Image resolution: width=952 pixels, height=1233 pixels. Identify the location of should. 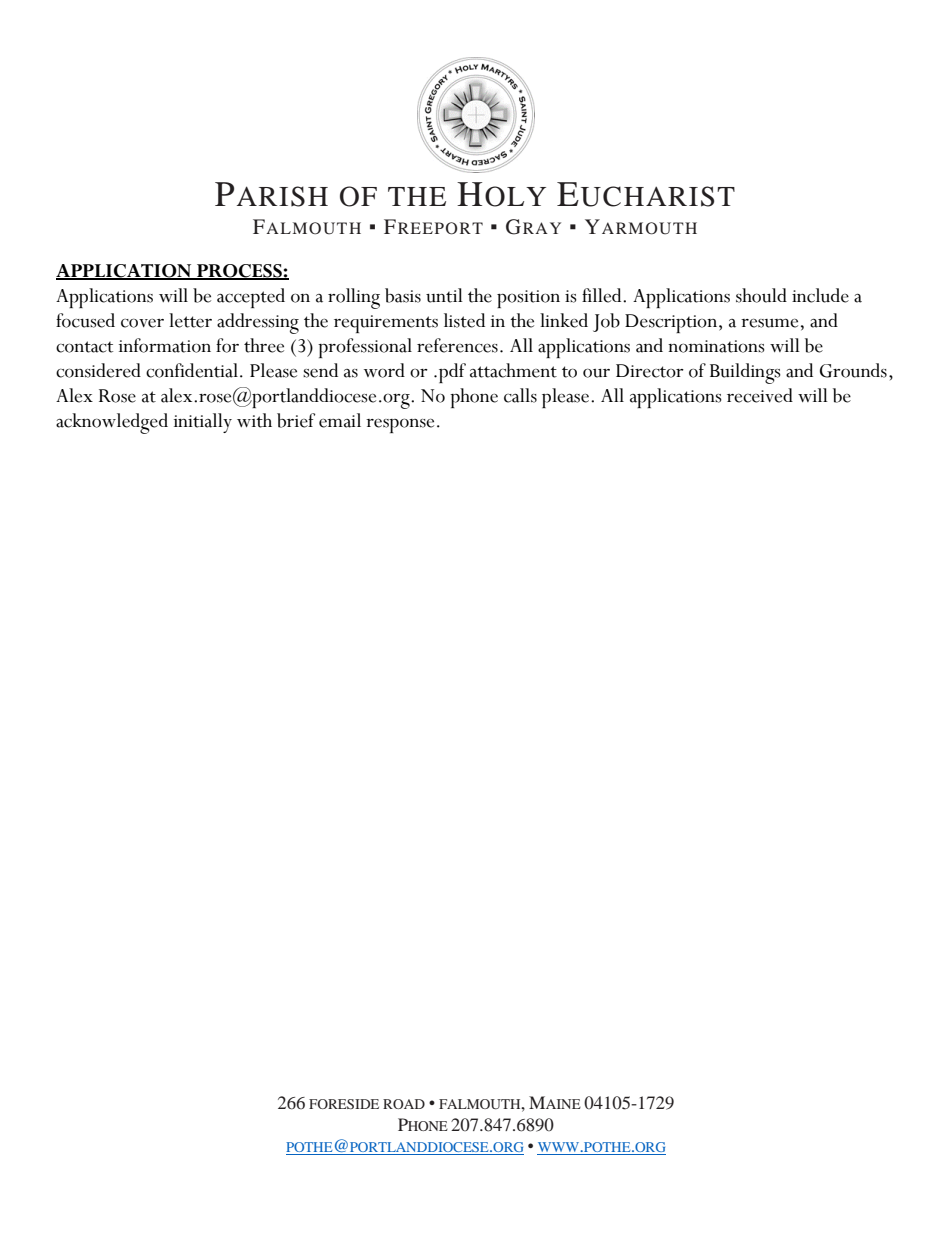
(761, 295).
